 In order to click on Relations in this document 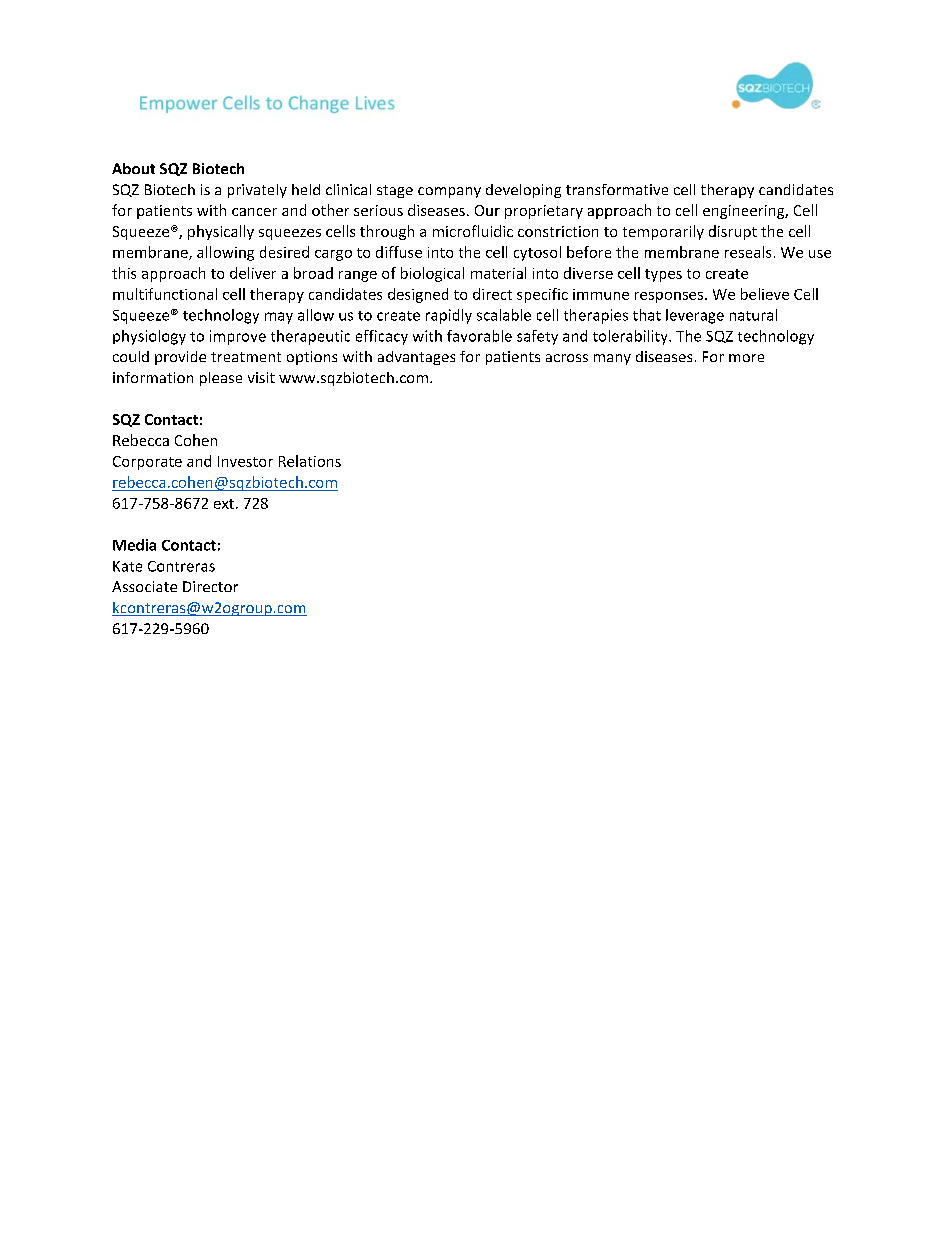, I will do `click(310, 461)`.
